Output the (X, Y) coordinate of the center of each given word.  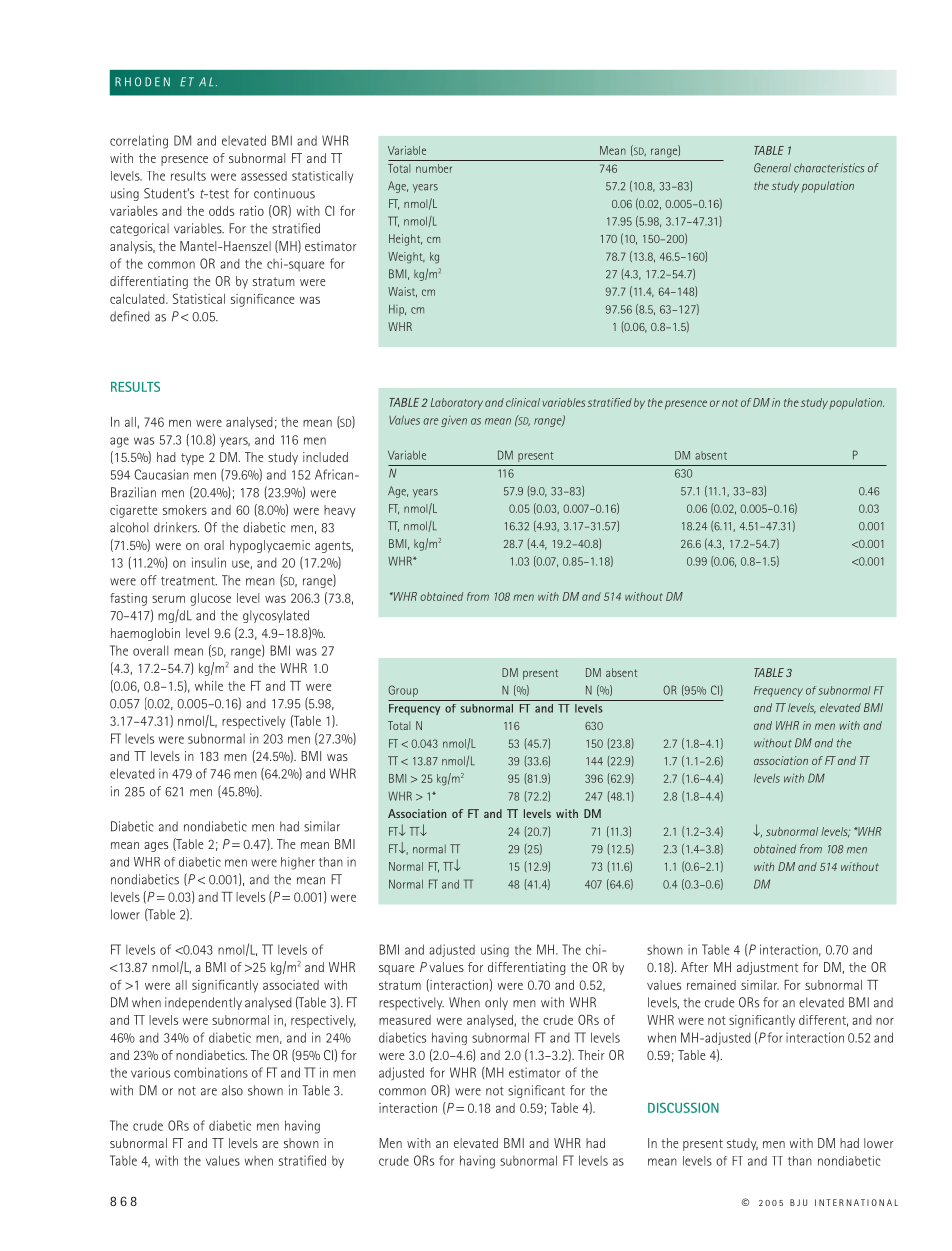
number (434, 168)
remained (711, 985)
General (772, 168)
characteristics (829, 168)
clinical (523, 402)
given (454, 421)
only (496, 1003)
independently (203, 1003)
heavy (340, 511)
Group (403, 691)
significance (262, 300)
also (232, 1090)
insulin (209, 562)
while (209, 686)
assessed (264, 176)
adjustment (767, 968)
